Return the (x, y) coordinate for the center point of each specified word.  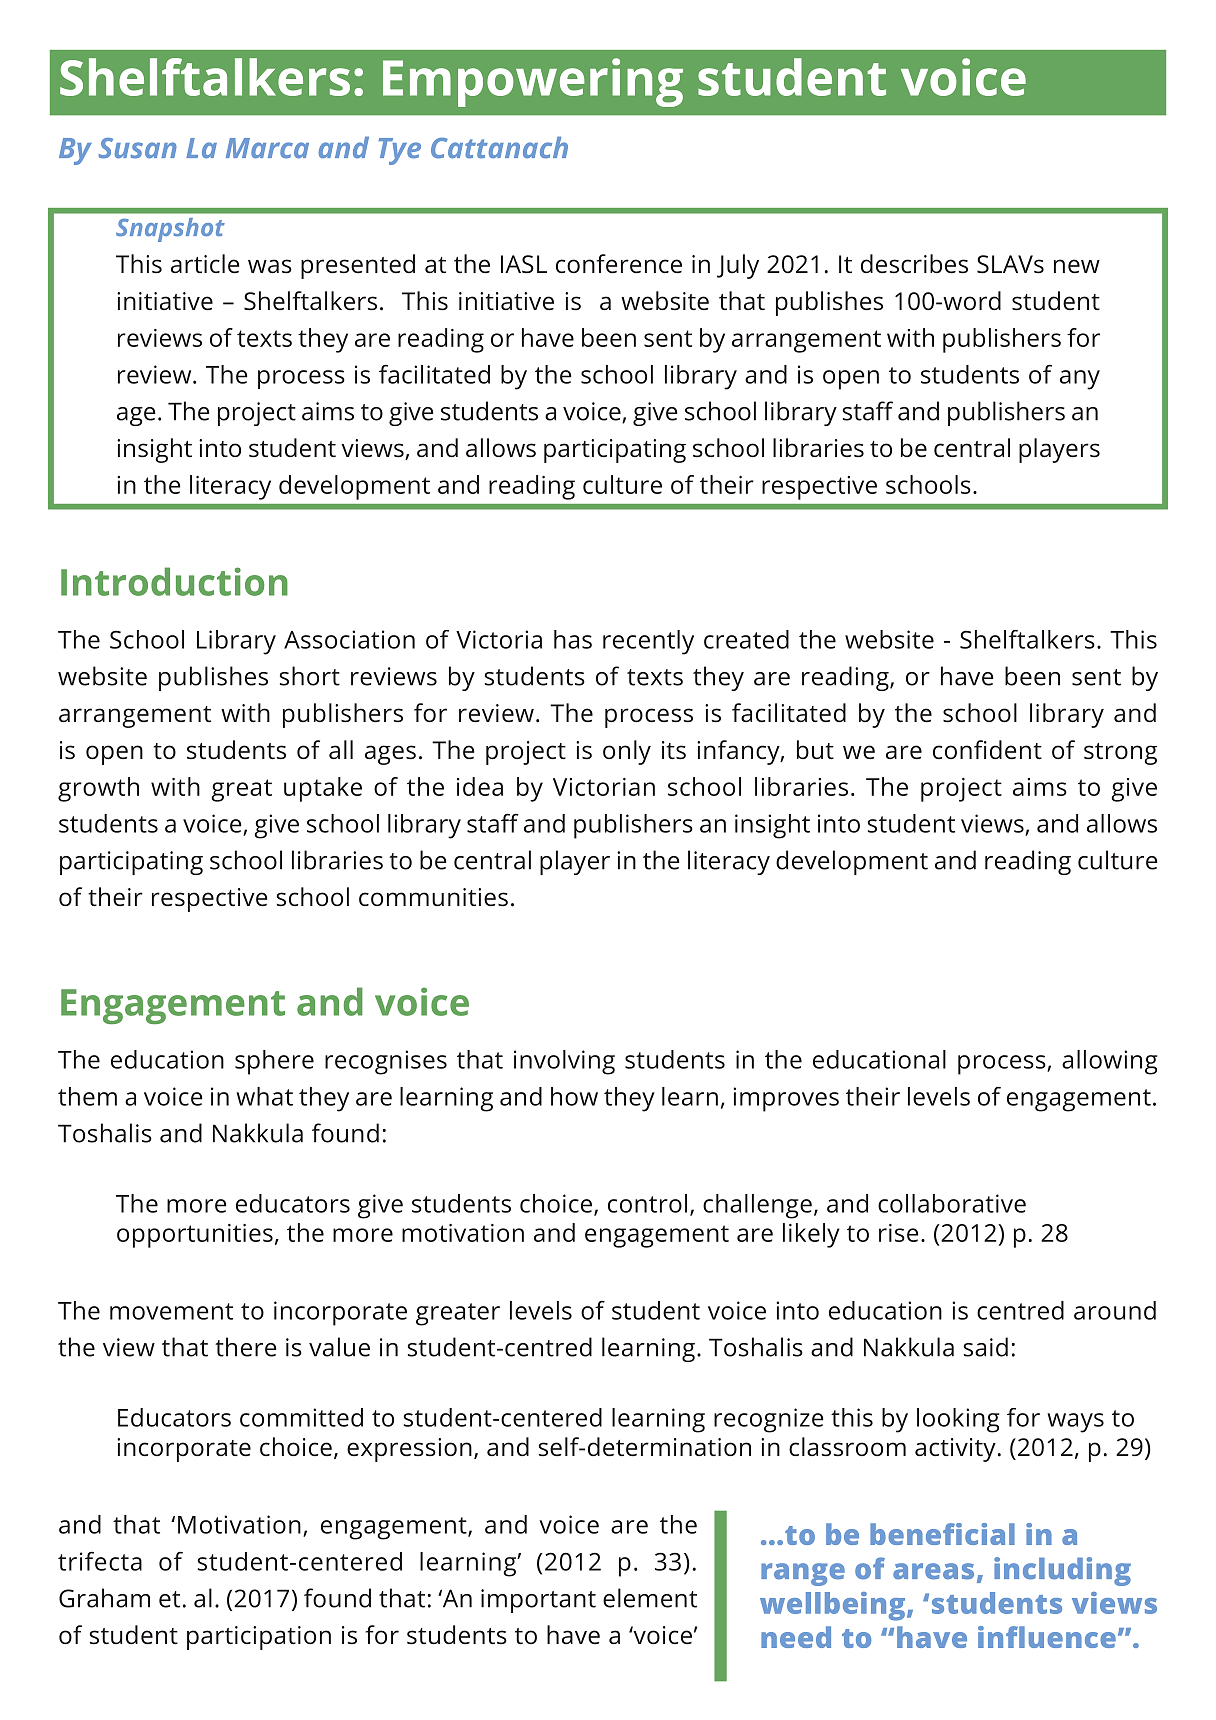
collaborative (952, 1203)
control (647, 1203)
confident (987, 750)
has (573, 639)
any (1080, 380)
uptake (323, 789)
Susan (138, 148)
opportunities (195, 1236)
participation (259, 1638)
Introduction (174, 581)
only (627, 752)
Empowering (533, 82)
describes (914, 264)
